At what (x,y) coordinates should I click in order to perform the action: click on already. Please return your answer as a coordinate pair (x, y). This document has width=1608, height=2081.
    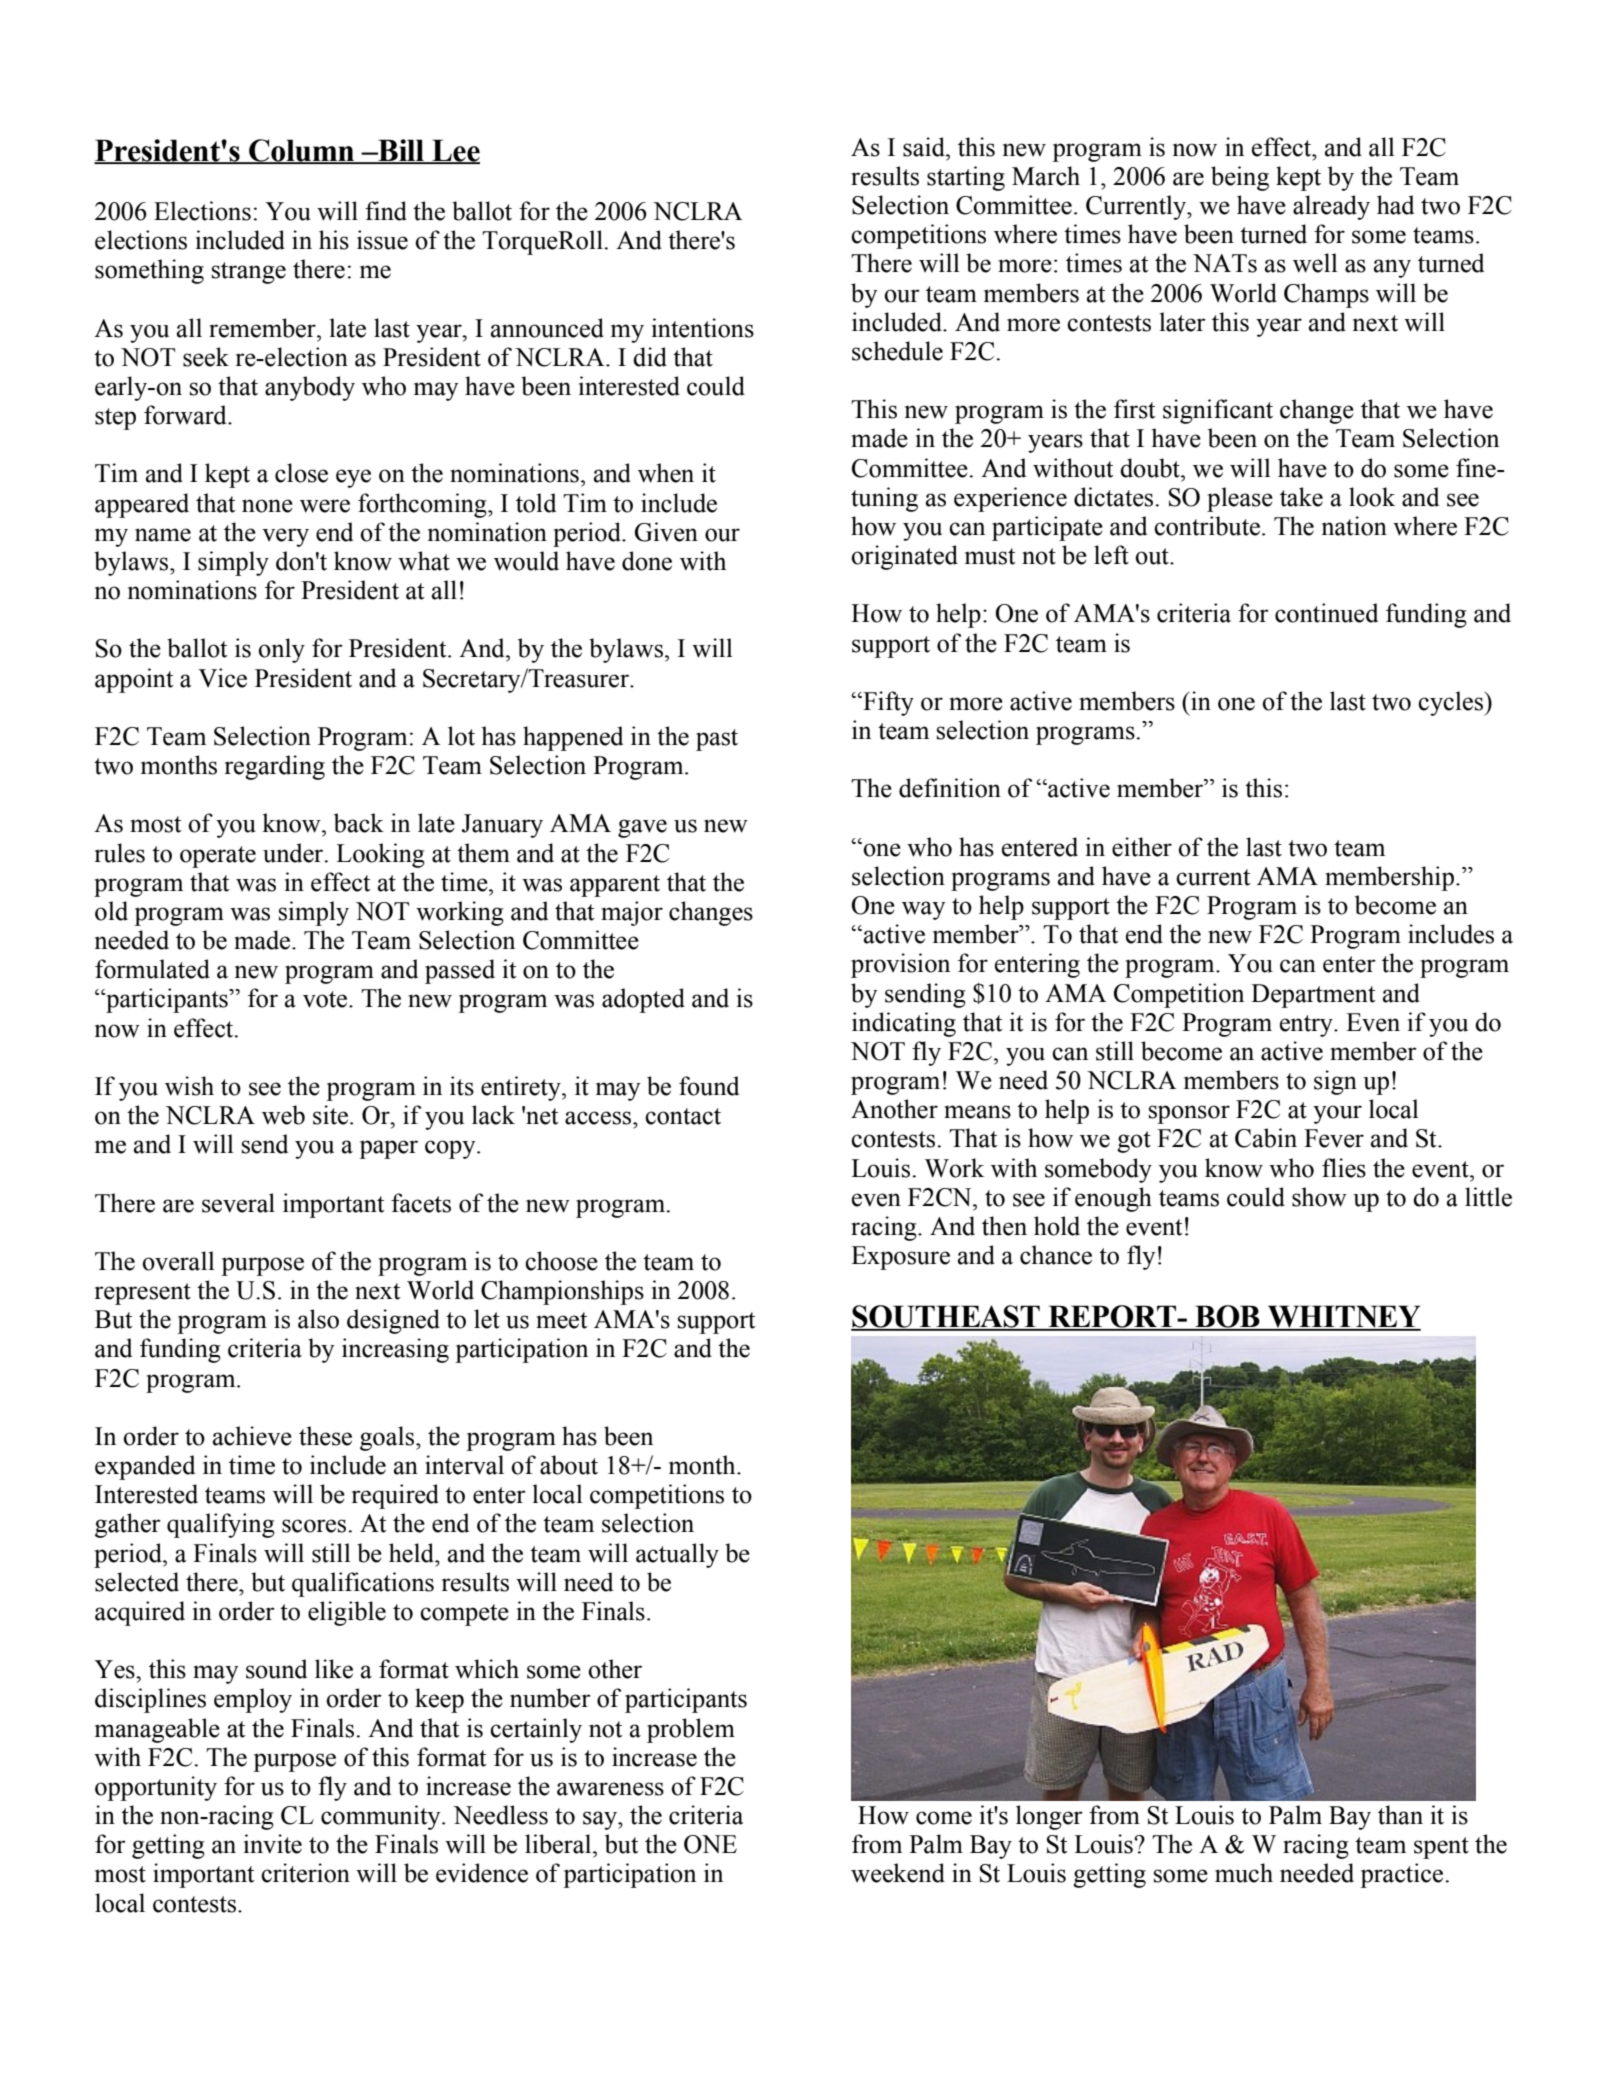
    Looking at the image, I should click on (1331, 207).
